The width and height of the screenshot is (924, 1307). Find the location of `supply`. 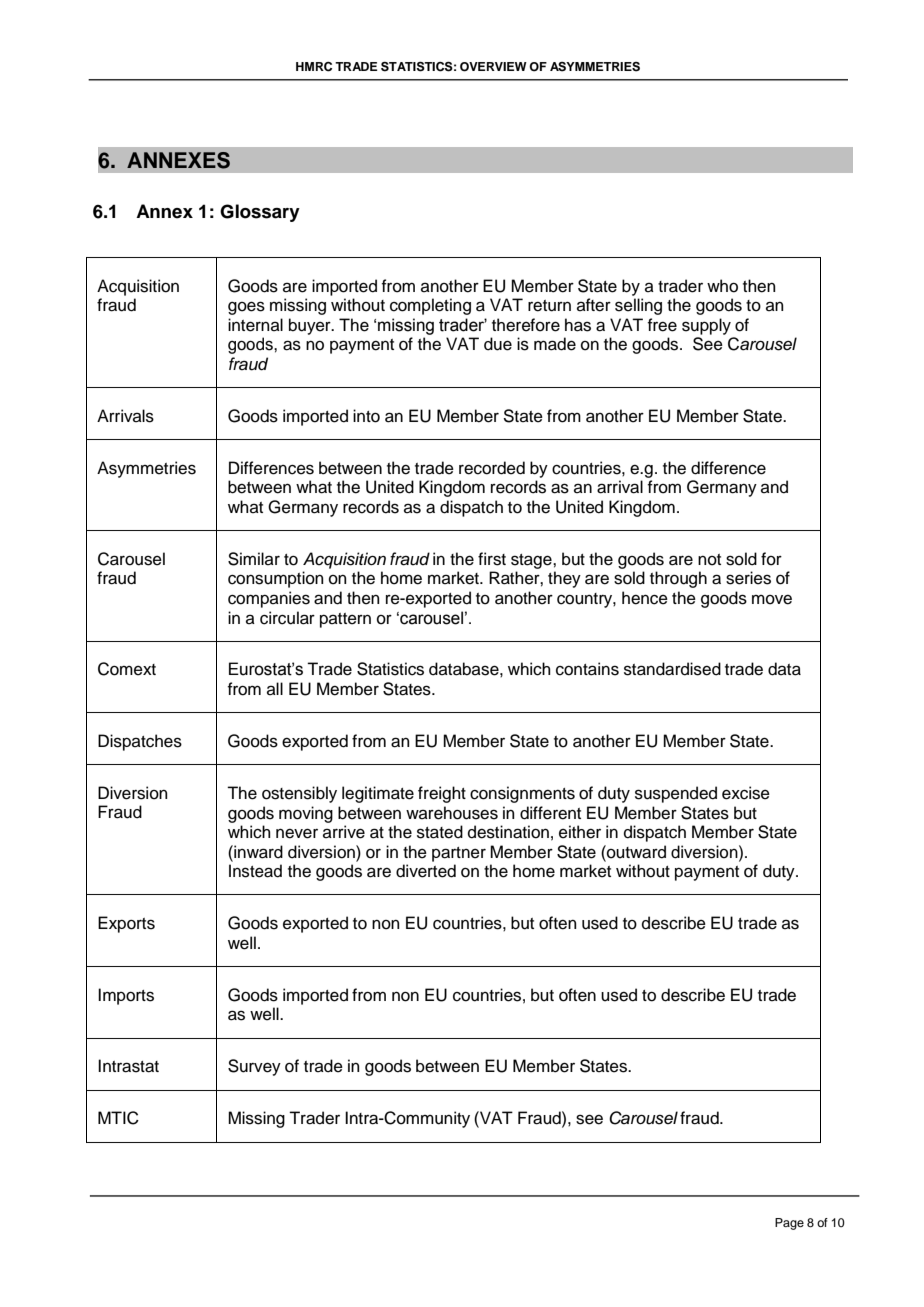

supply is located at coordinates (706, 326).
